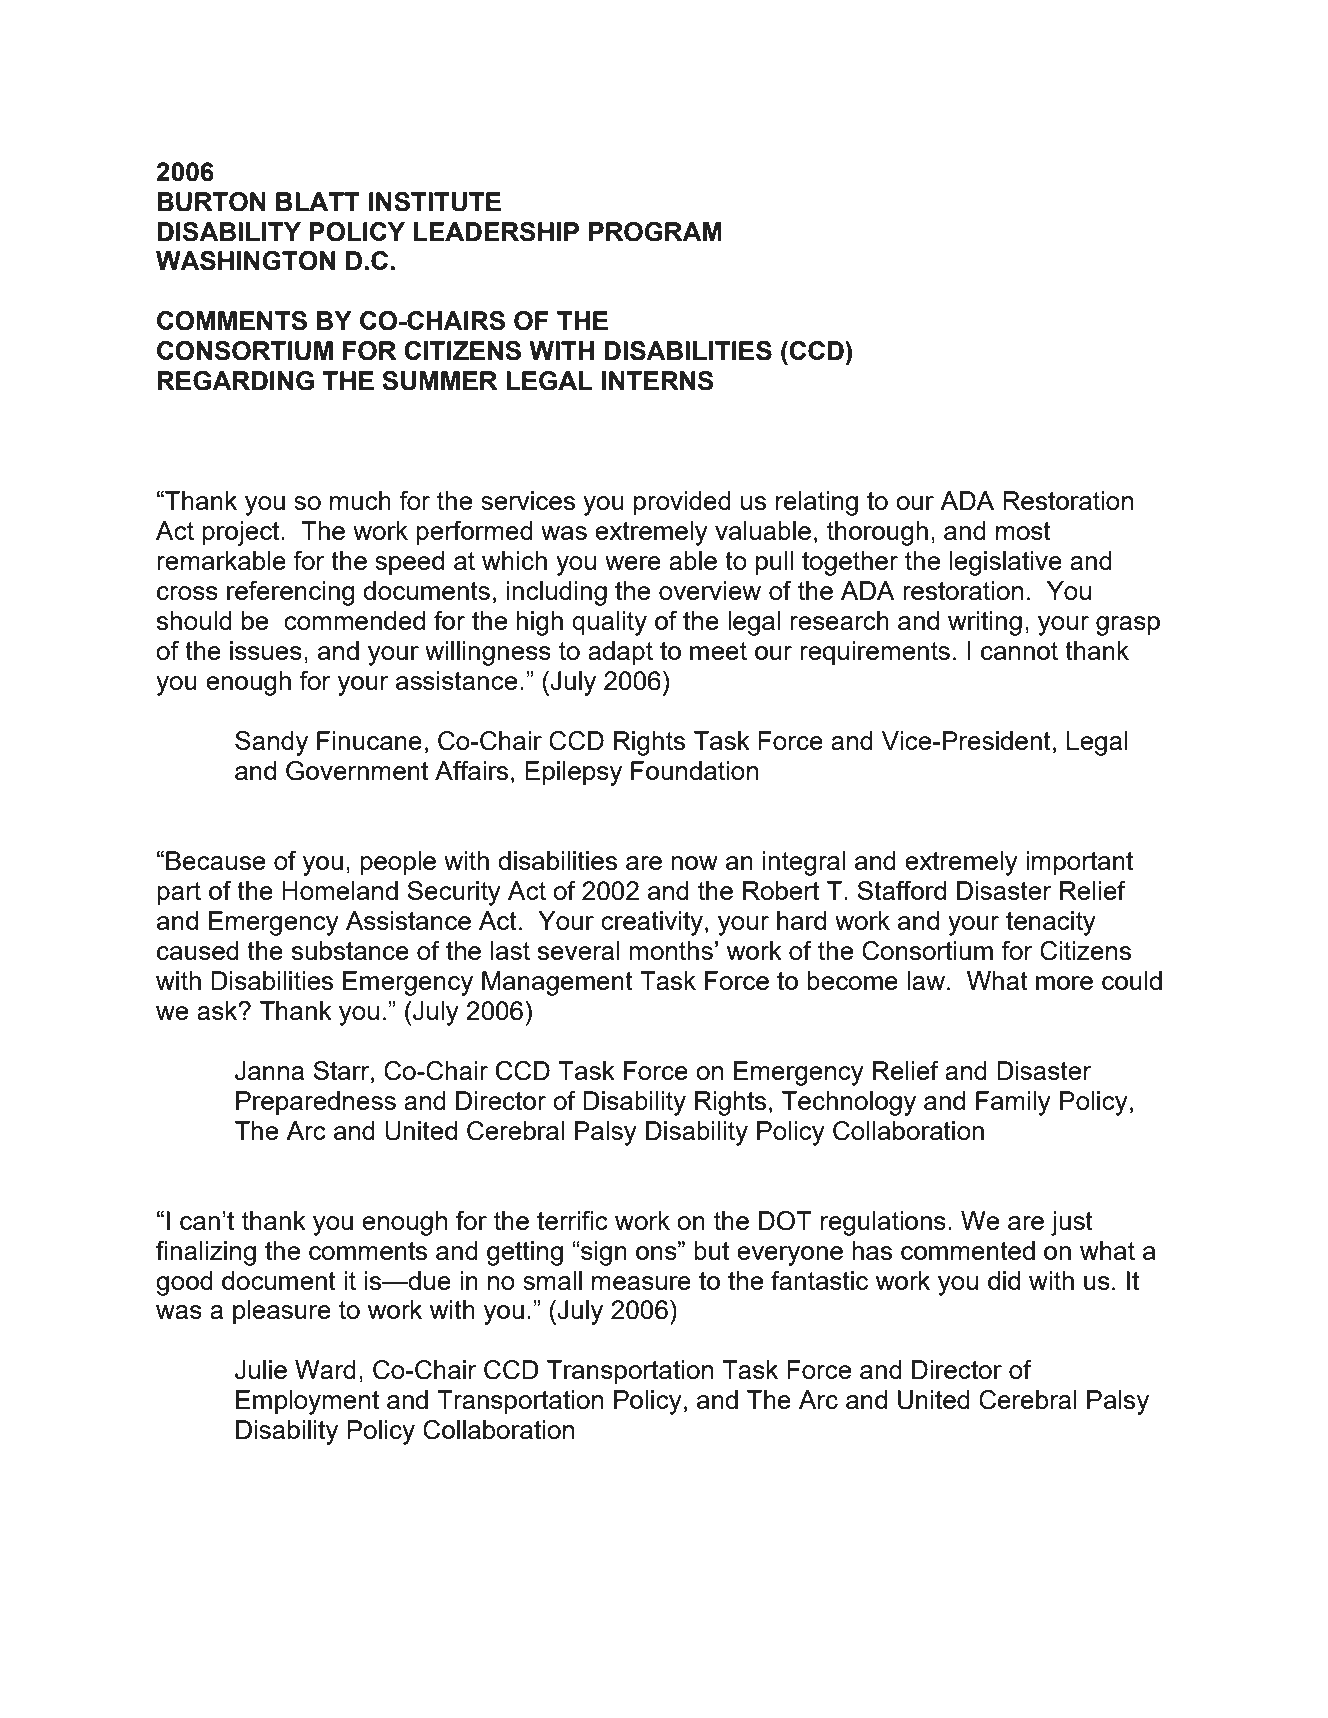  I want to click on Management, so click(557, 983).
